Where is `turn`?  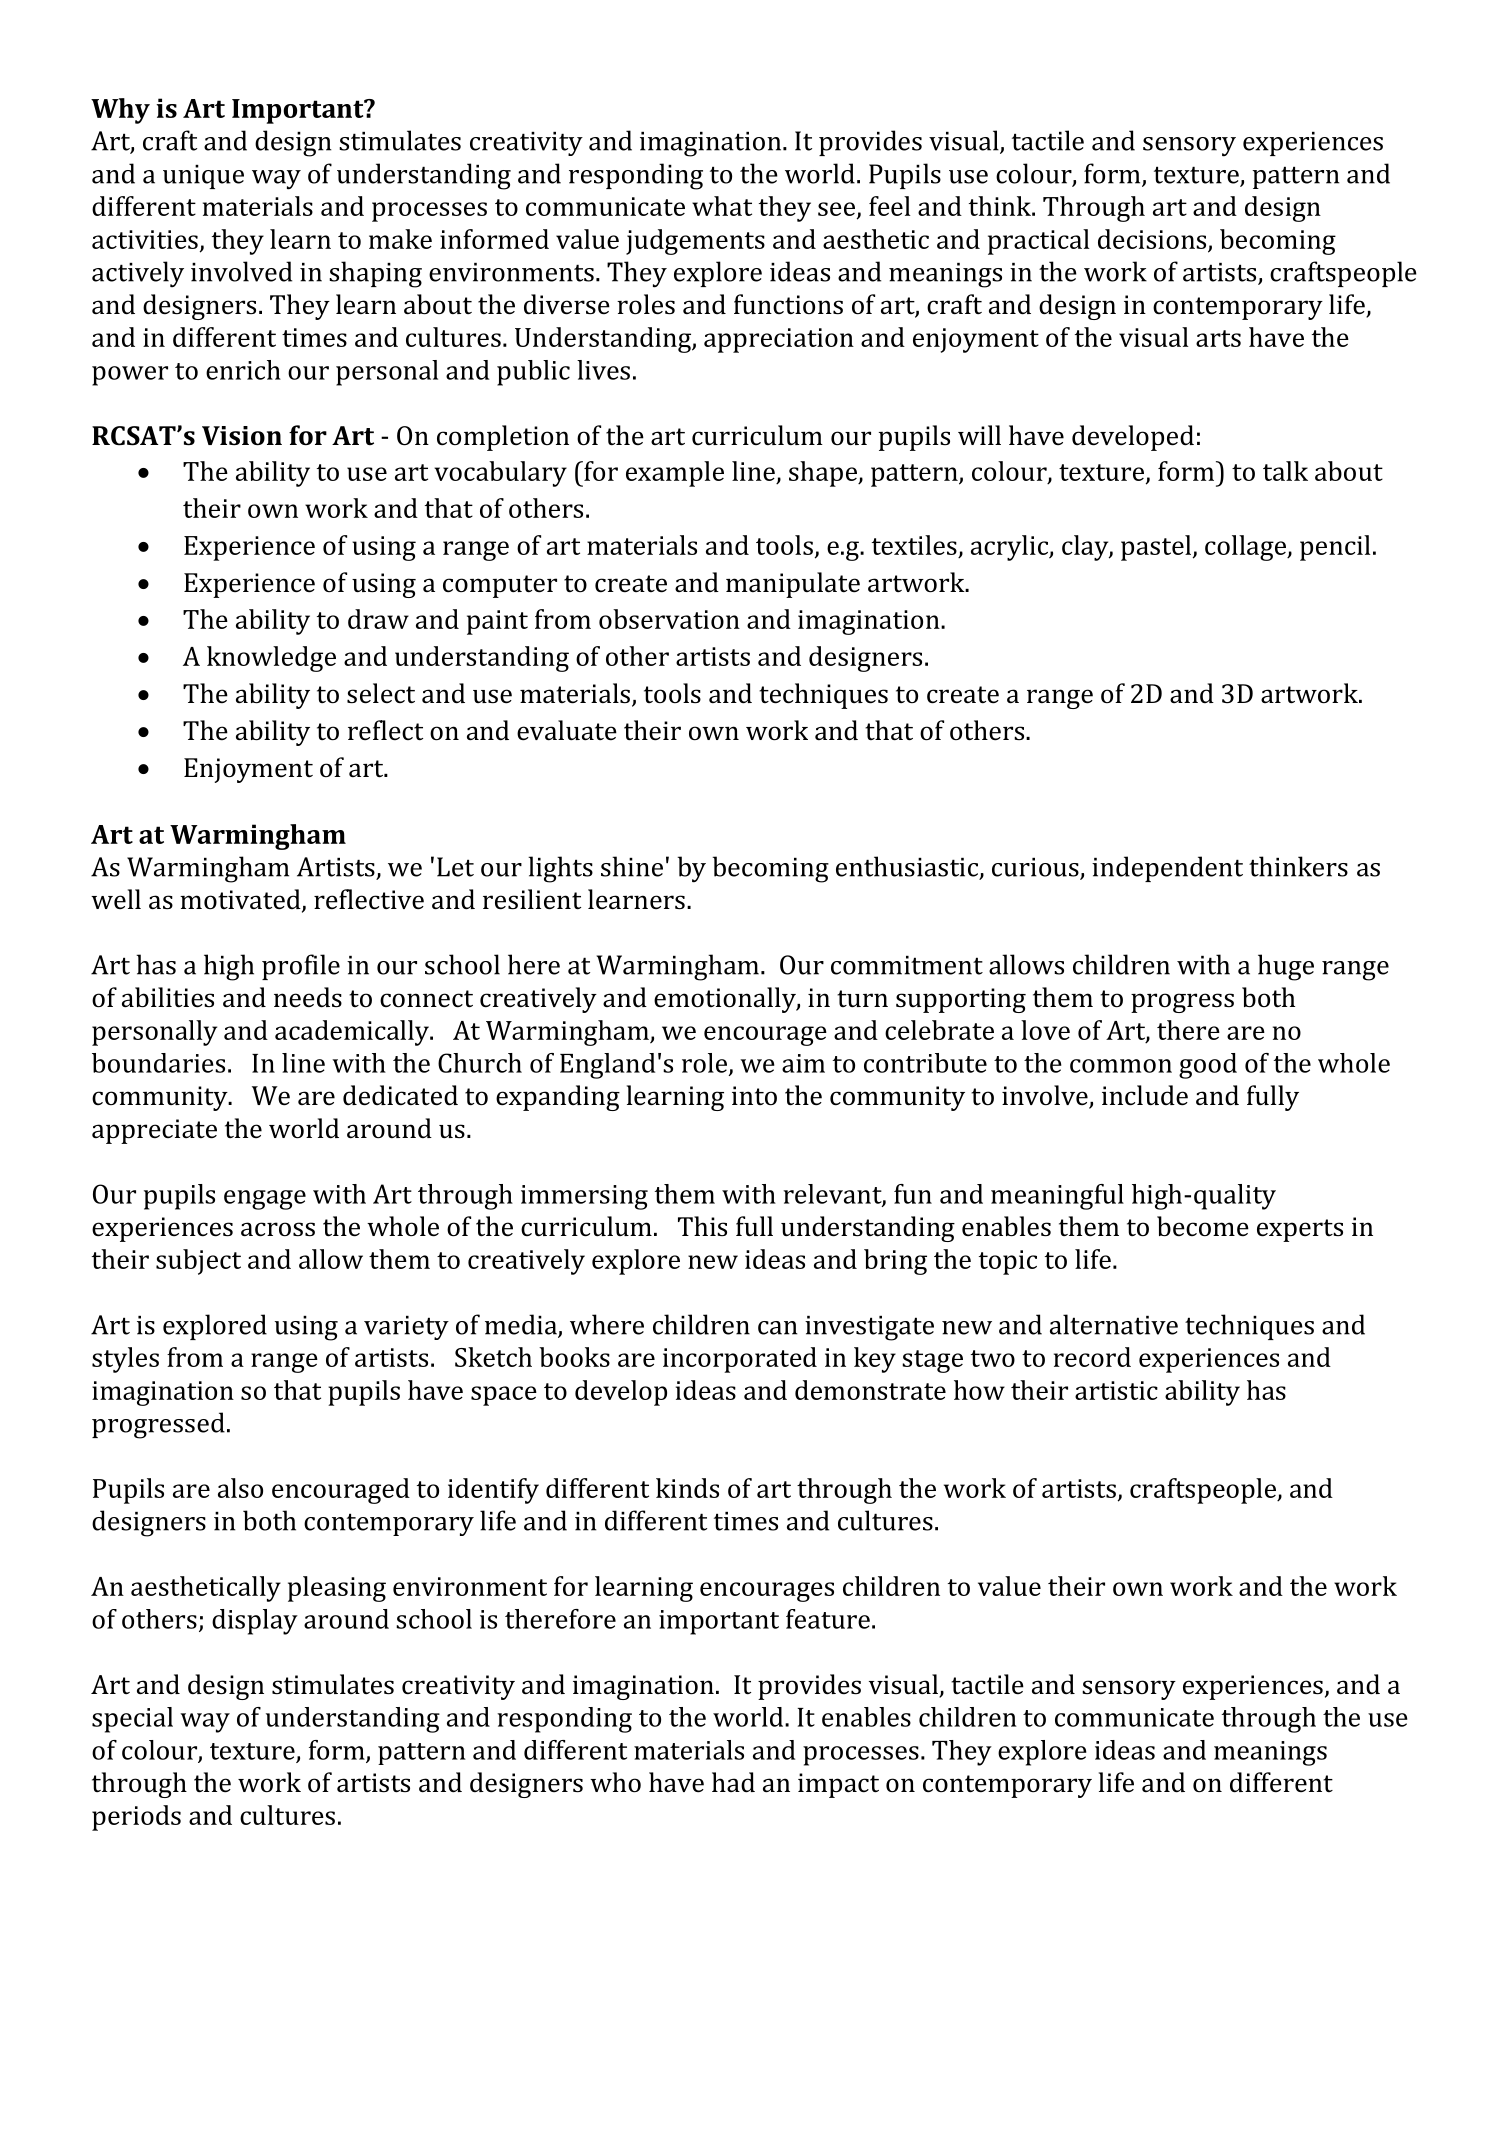 turn is located at coordinates (862, 998).
